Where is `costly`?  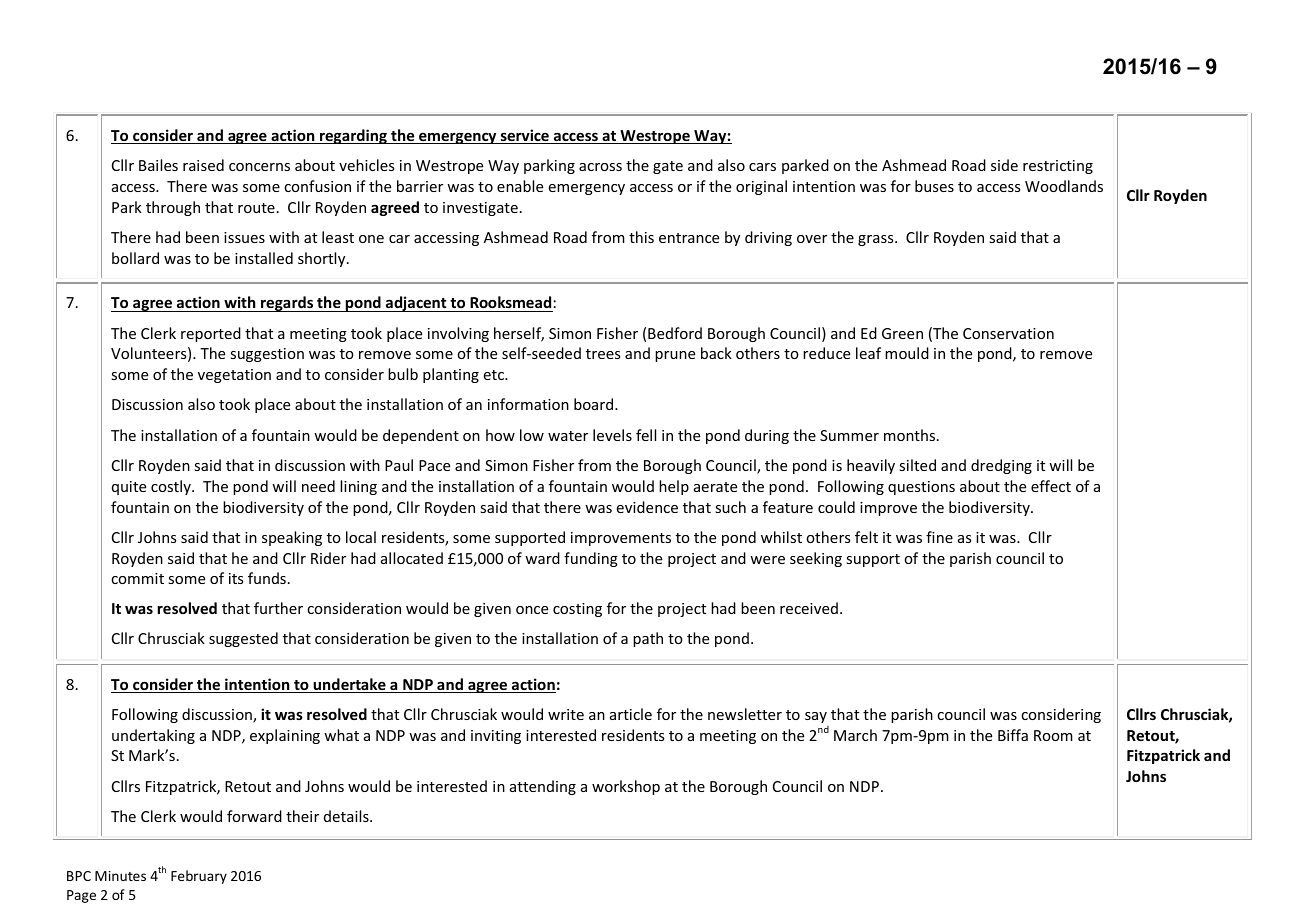 costly is located at coordinates (172, 487).
